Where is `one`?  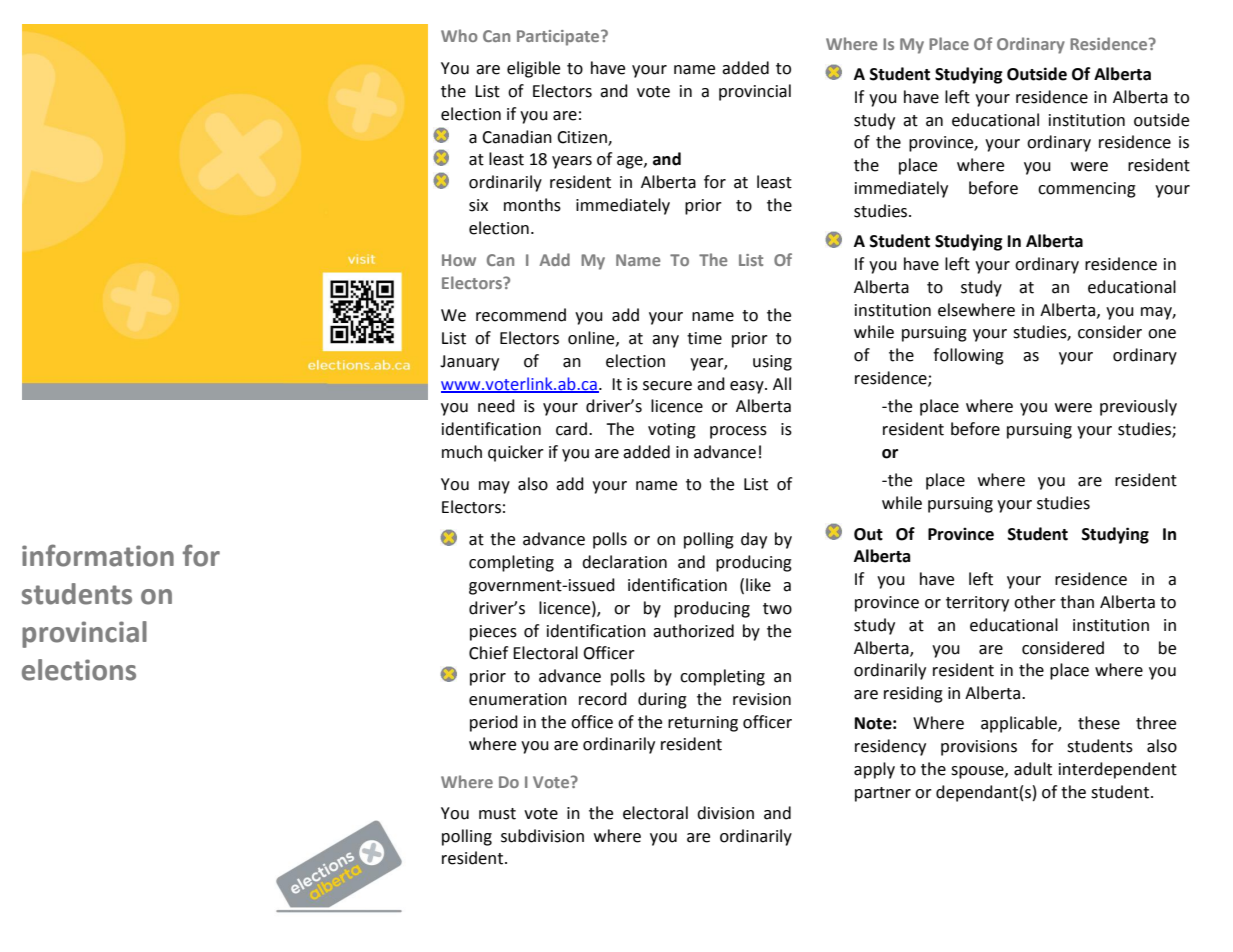
one is located at coordinates (1162, 334).
